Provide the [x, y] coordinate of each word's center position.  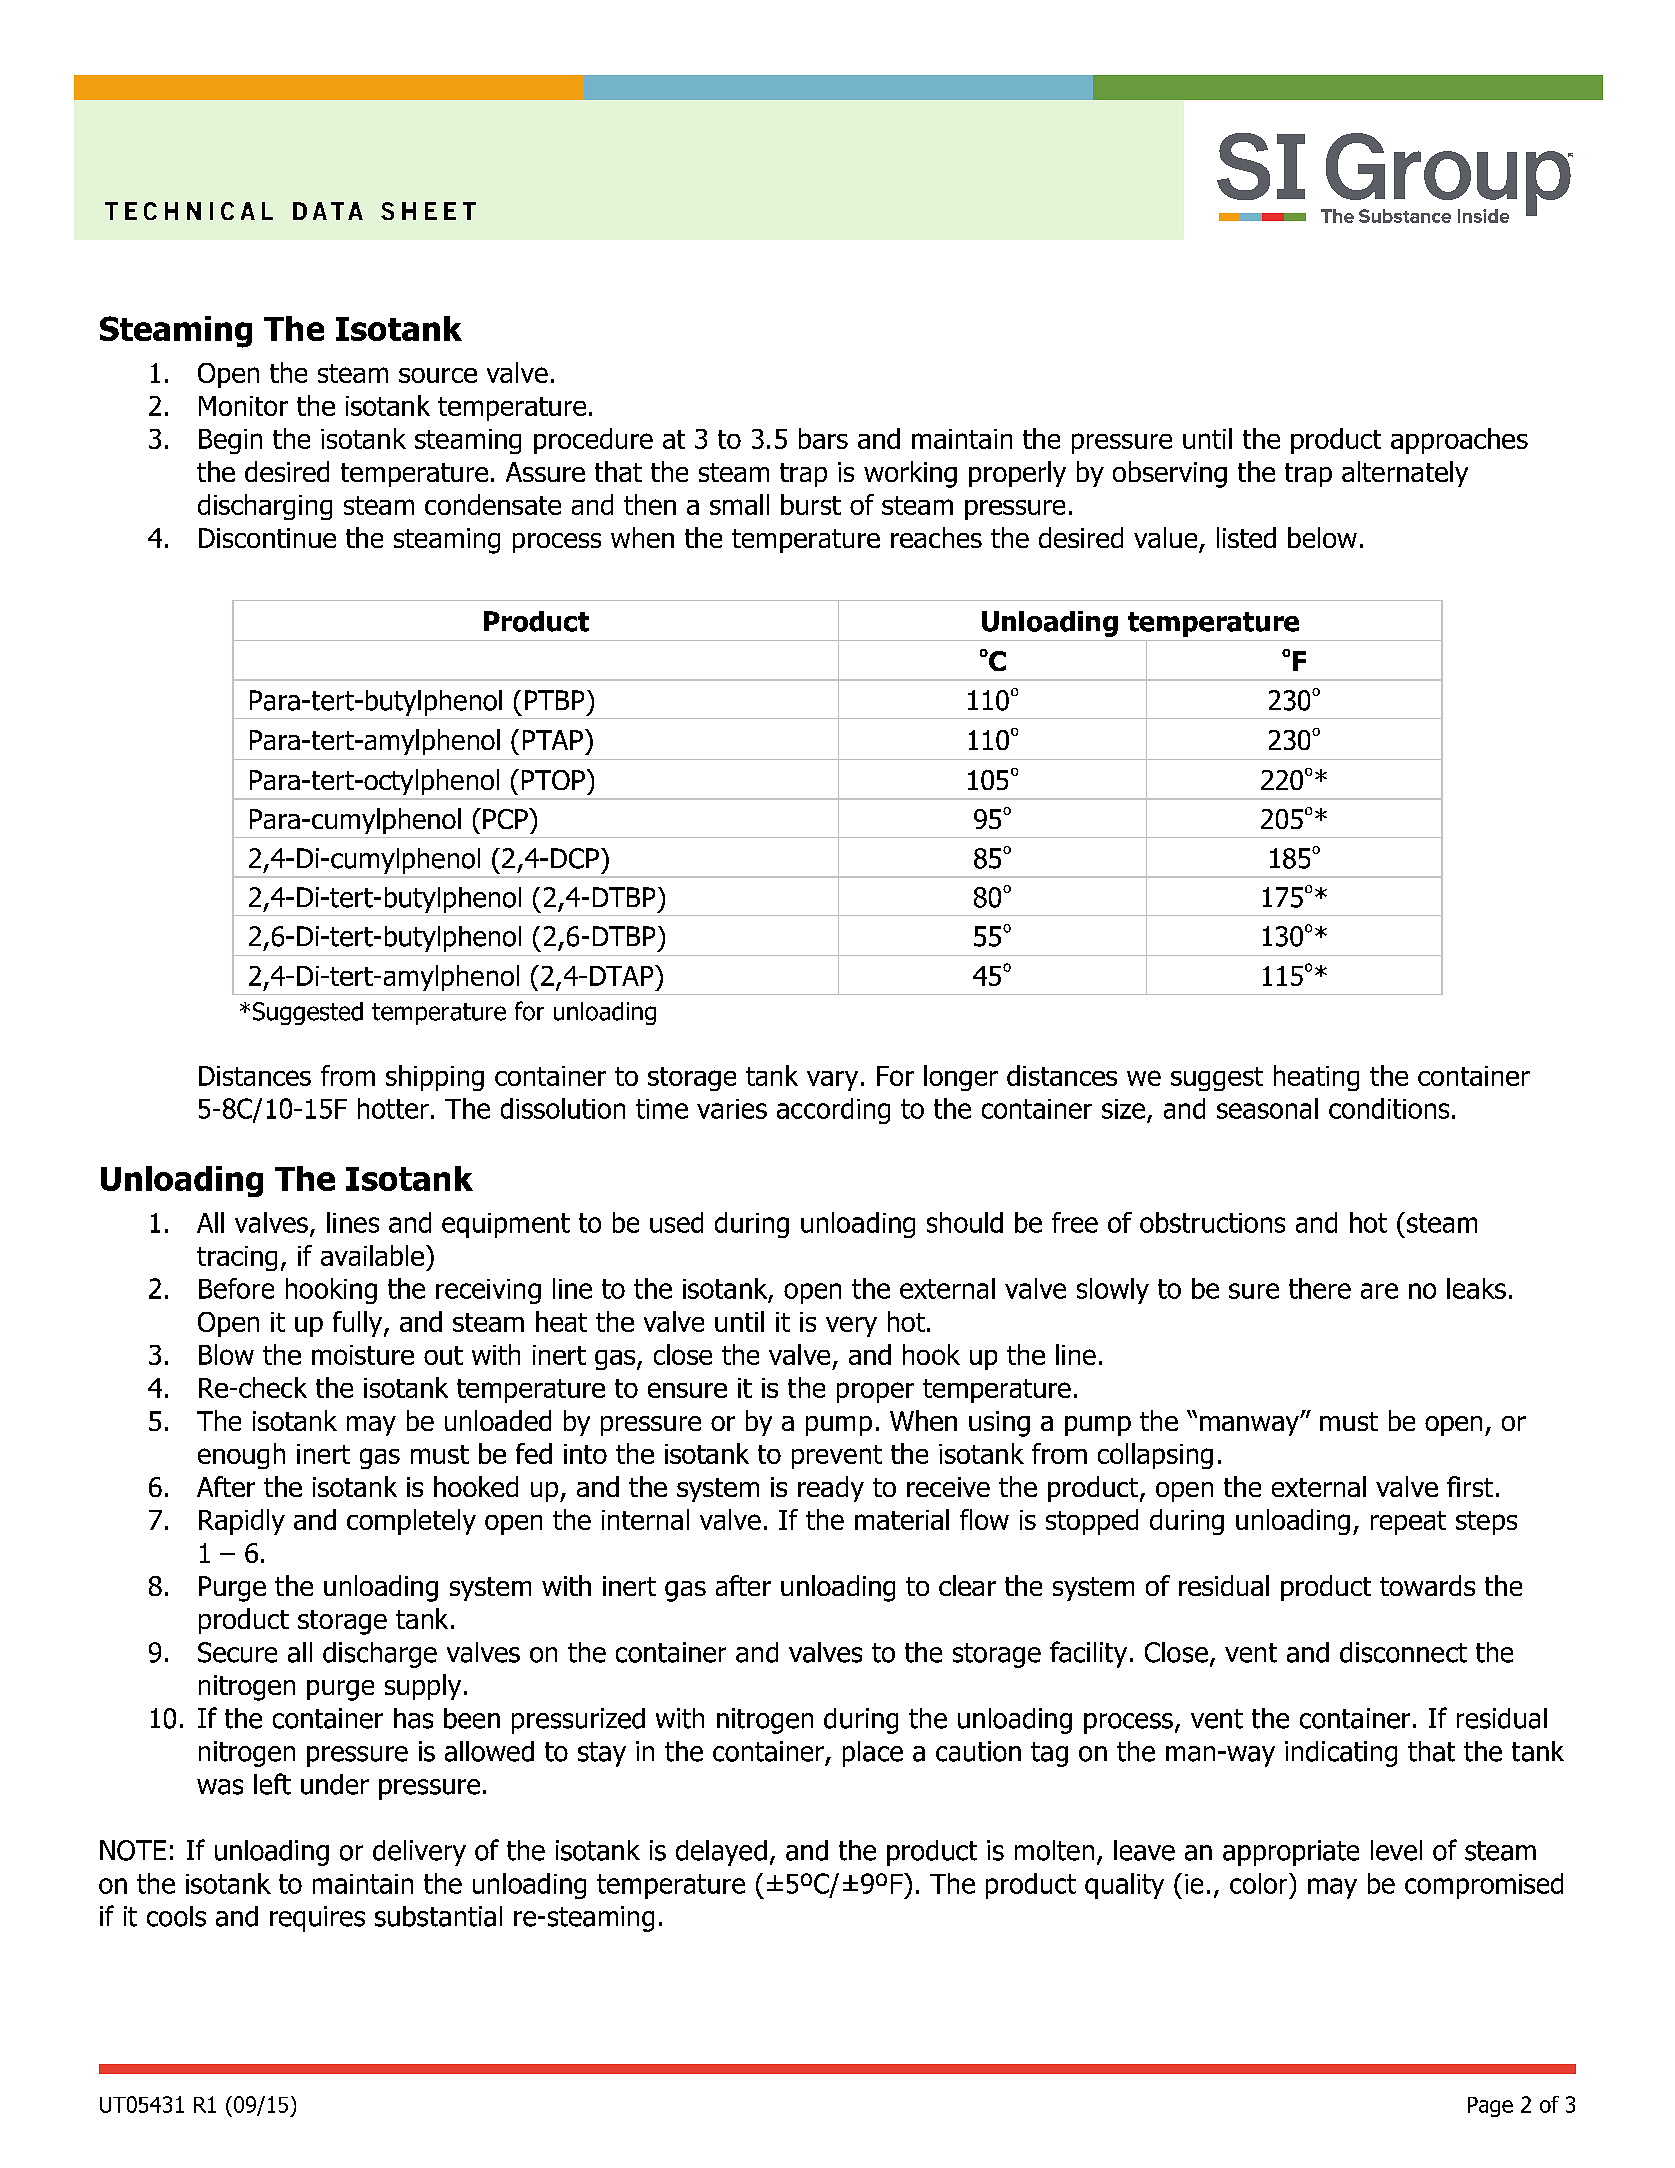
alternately [1405, 474]
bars [823, 438]
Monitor [243, 406]
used [676, 1222]
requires [317, 1919]
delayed [721, 1853]
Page [1490, 2107]
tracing [237, 1258]
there [1320, 1288]
